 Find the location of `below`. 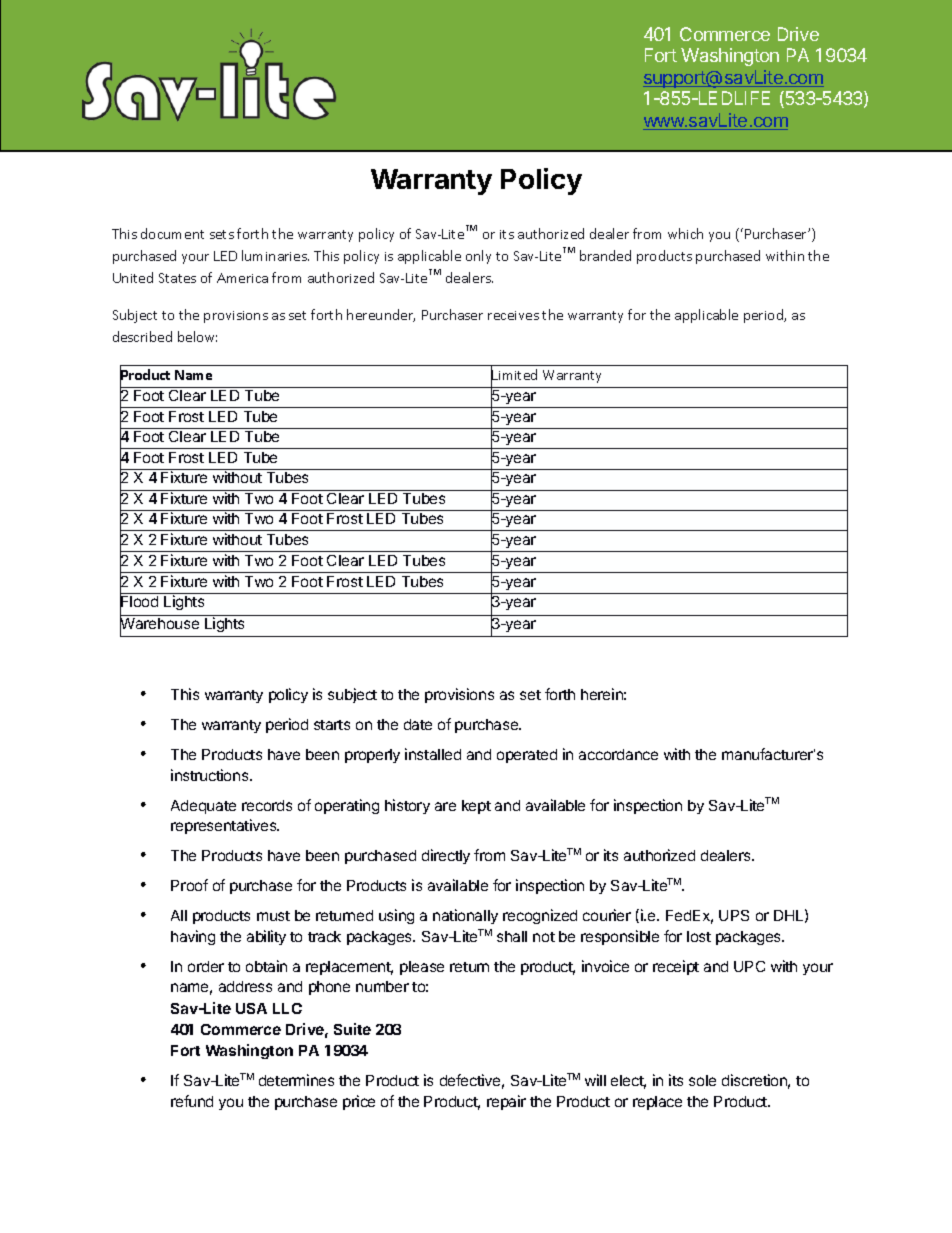

below is located at coordinates (197, 336).
